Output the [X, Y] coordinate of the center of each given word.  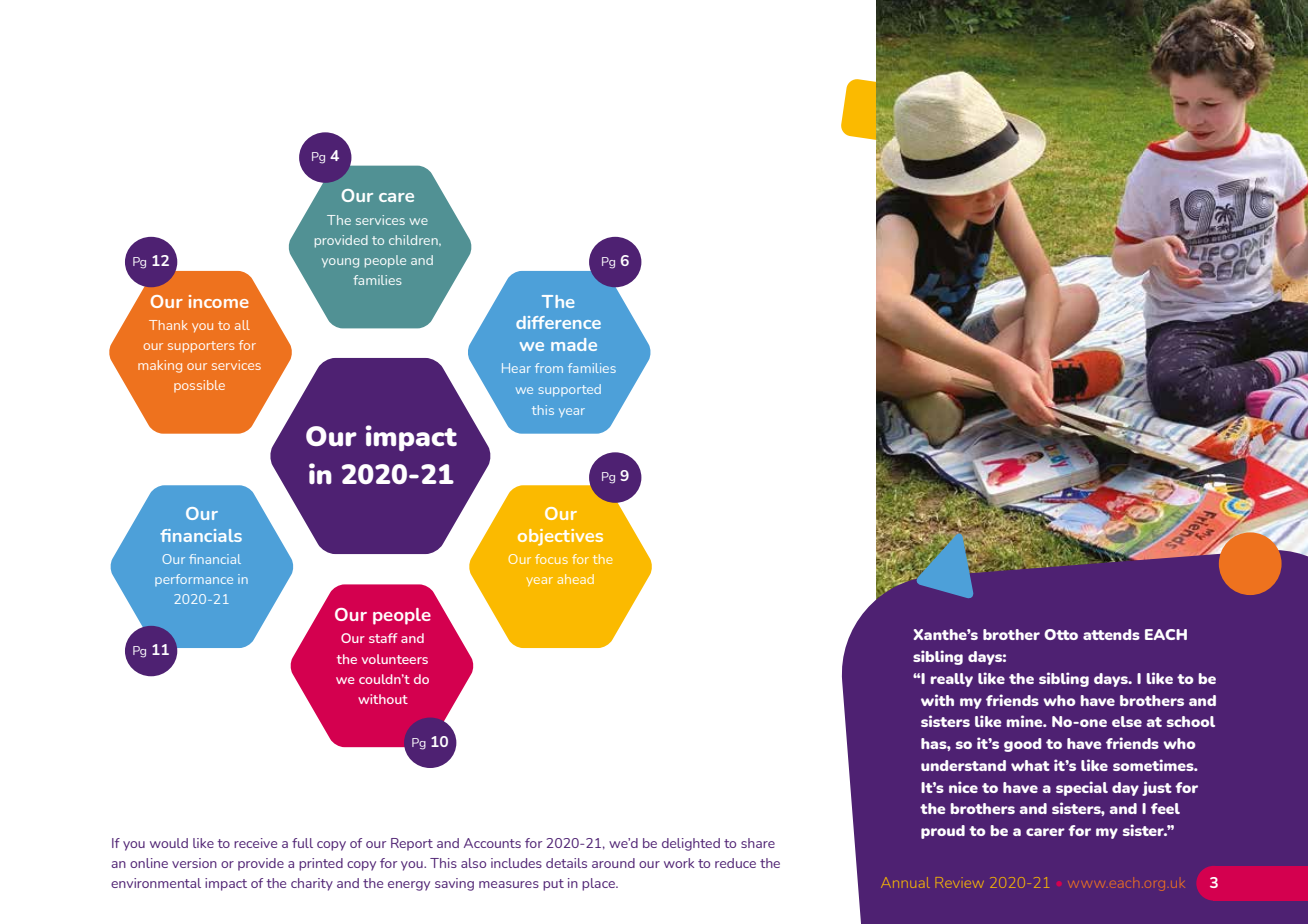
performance [194, 580]
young [340, 263]
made [574, 344]
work [679, 863]
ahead [575, 579]
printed [321, 864]
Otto [1061, 634]
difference [558, 322]
